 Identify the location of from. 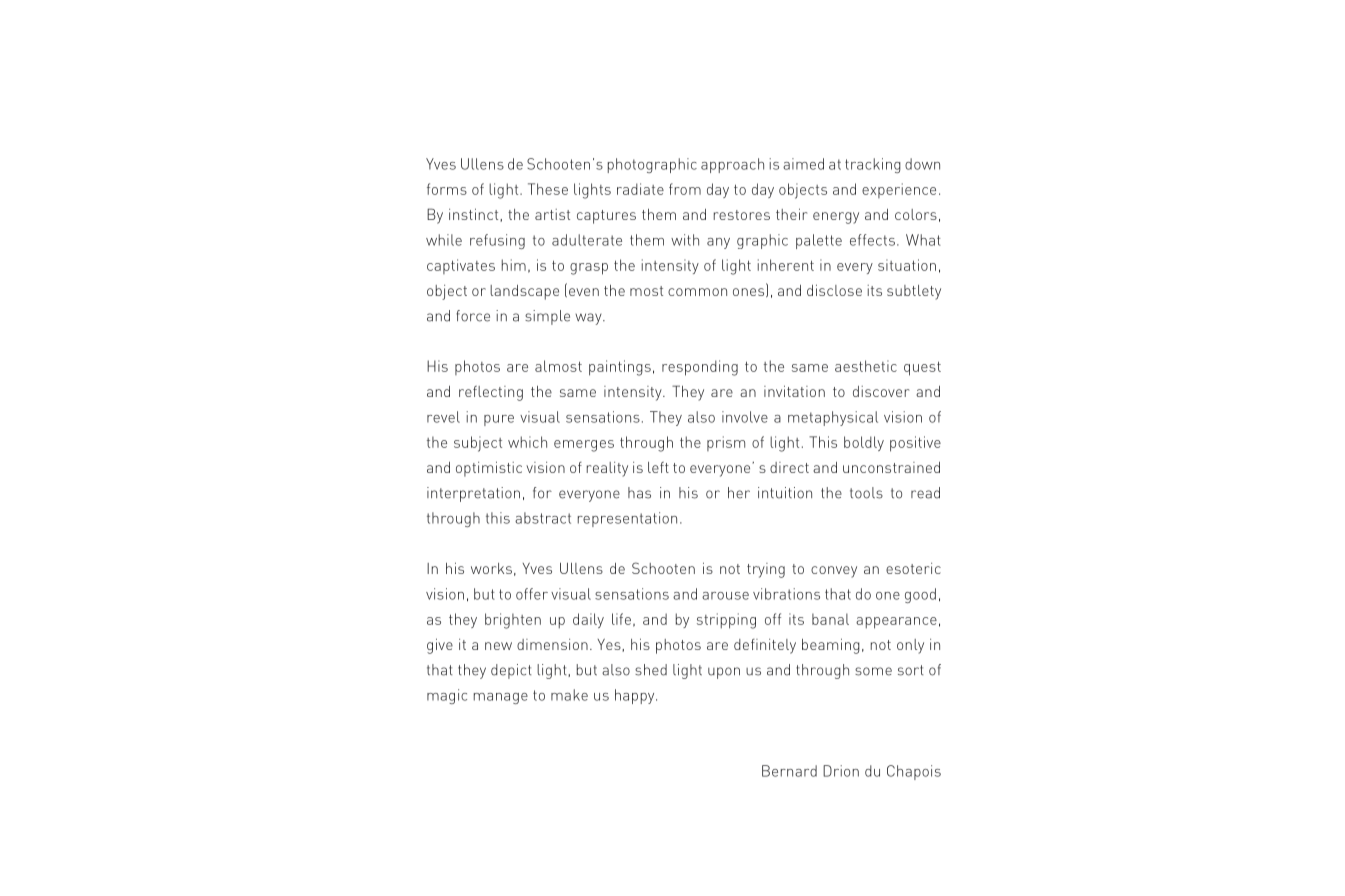
(685, 189).
